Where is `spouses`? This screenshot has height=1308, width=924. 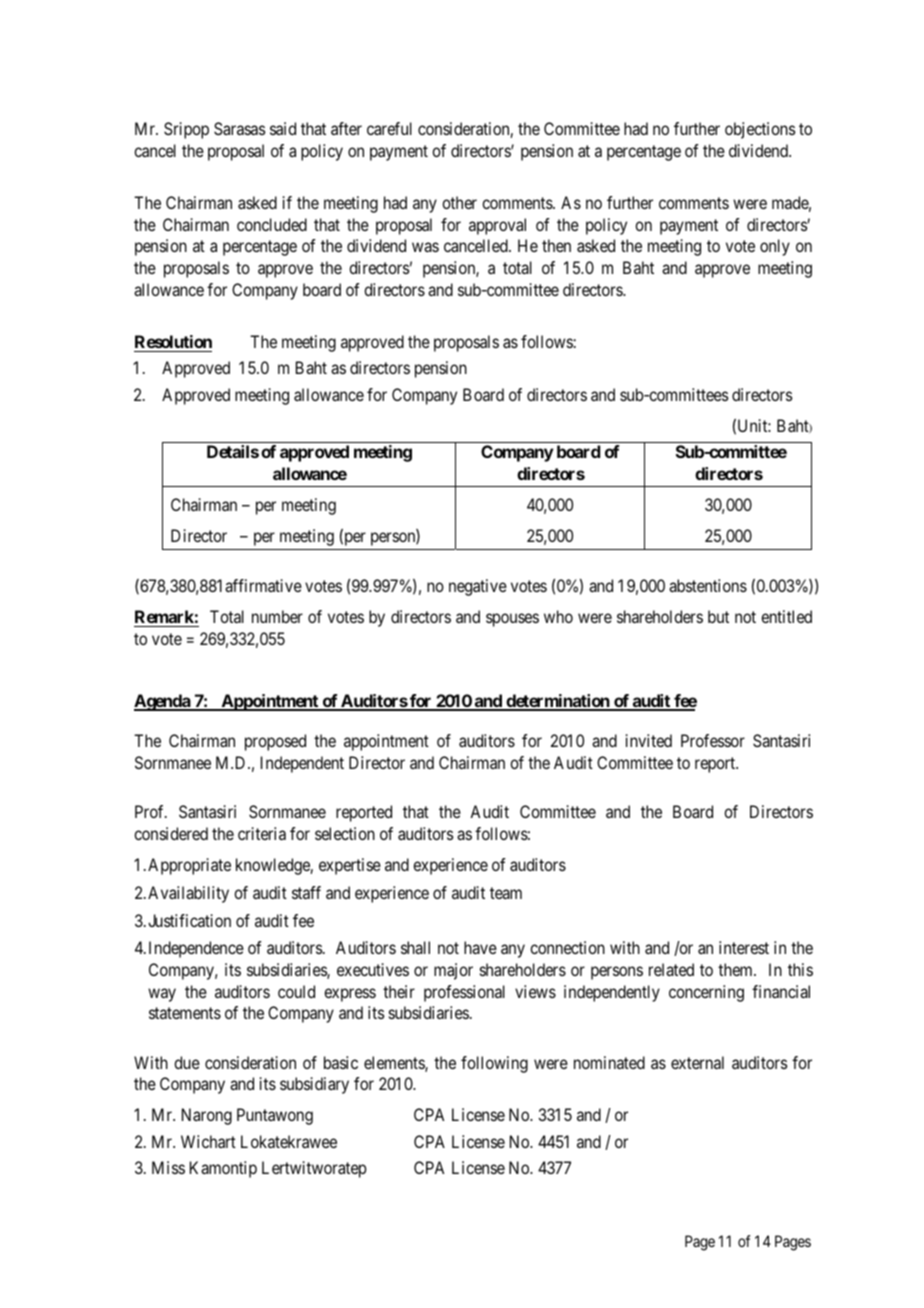 spouses is located at coordinates (512, 620).
